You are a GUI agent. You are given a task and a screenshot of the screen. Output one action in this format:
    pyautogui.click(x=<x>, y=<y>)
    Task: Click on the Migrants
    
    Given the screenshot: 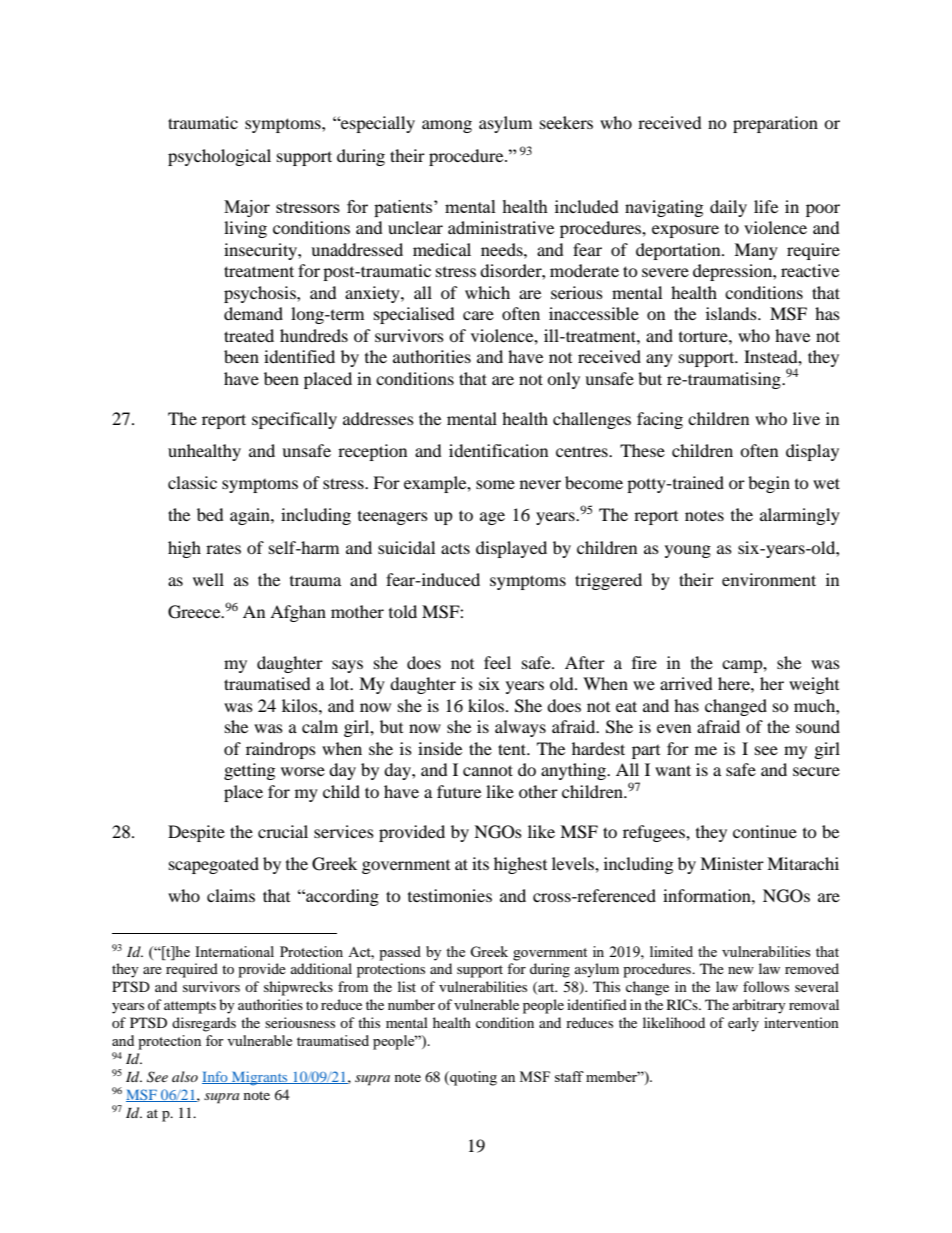 What is the action you would take?
    pyautogui.click(x=260, y=1078)
